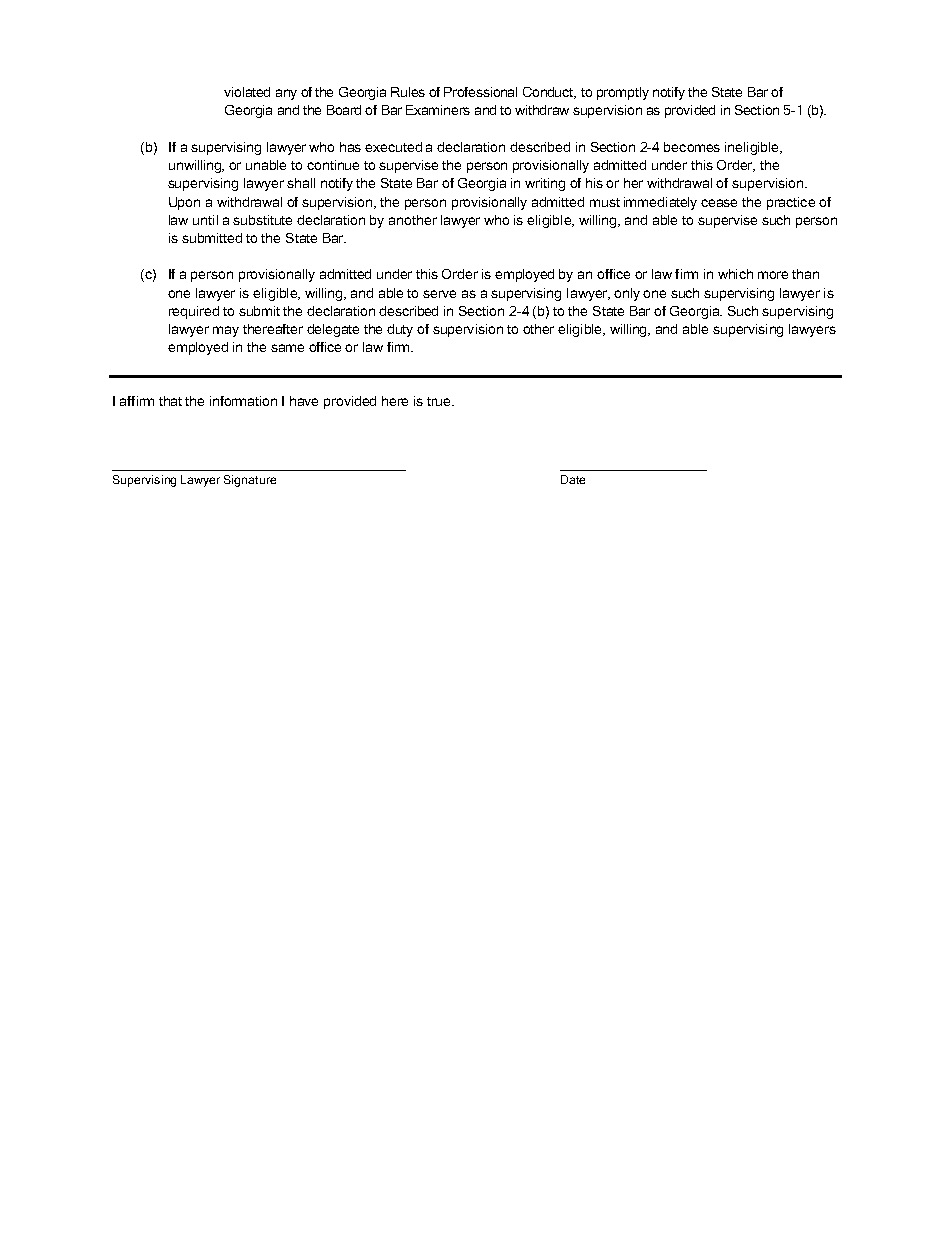  I want to click on Date, so click(573, 479).
